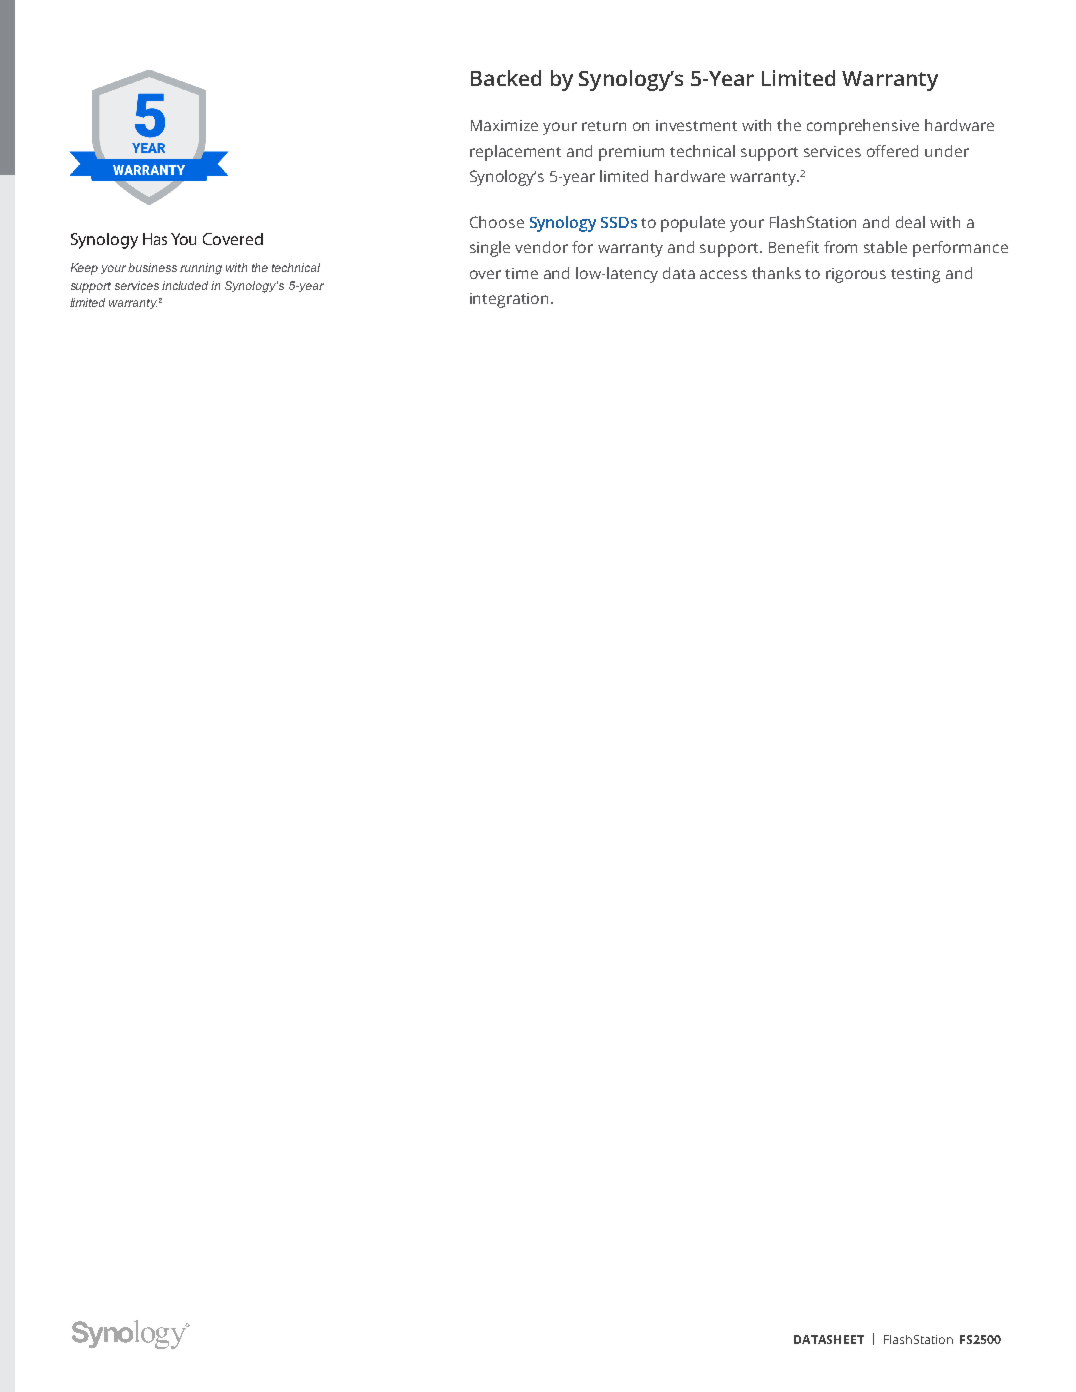 The height and width of the page is (1392, 1076). Describe the element at coordinates (863, 127) in the page. I see `comprehensive` at that location.
